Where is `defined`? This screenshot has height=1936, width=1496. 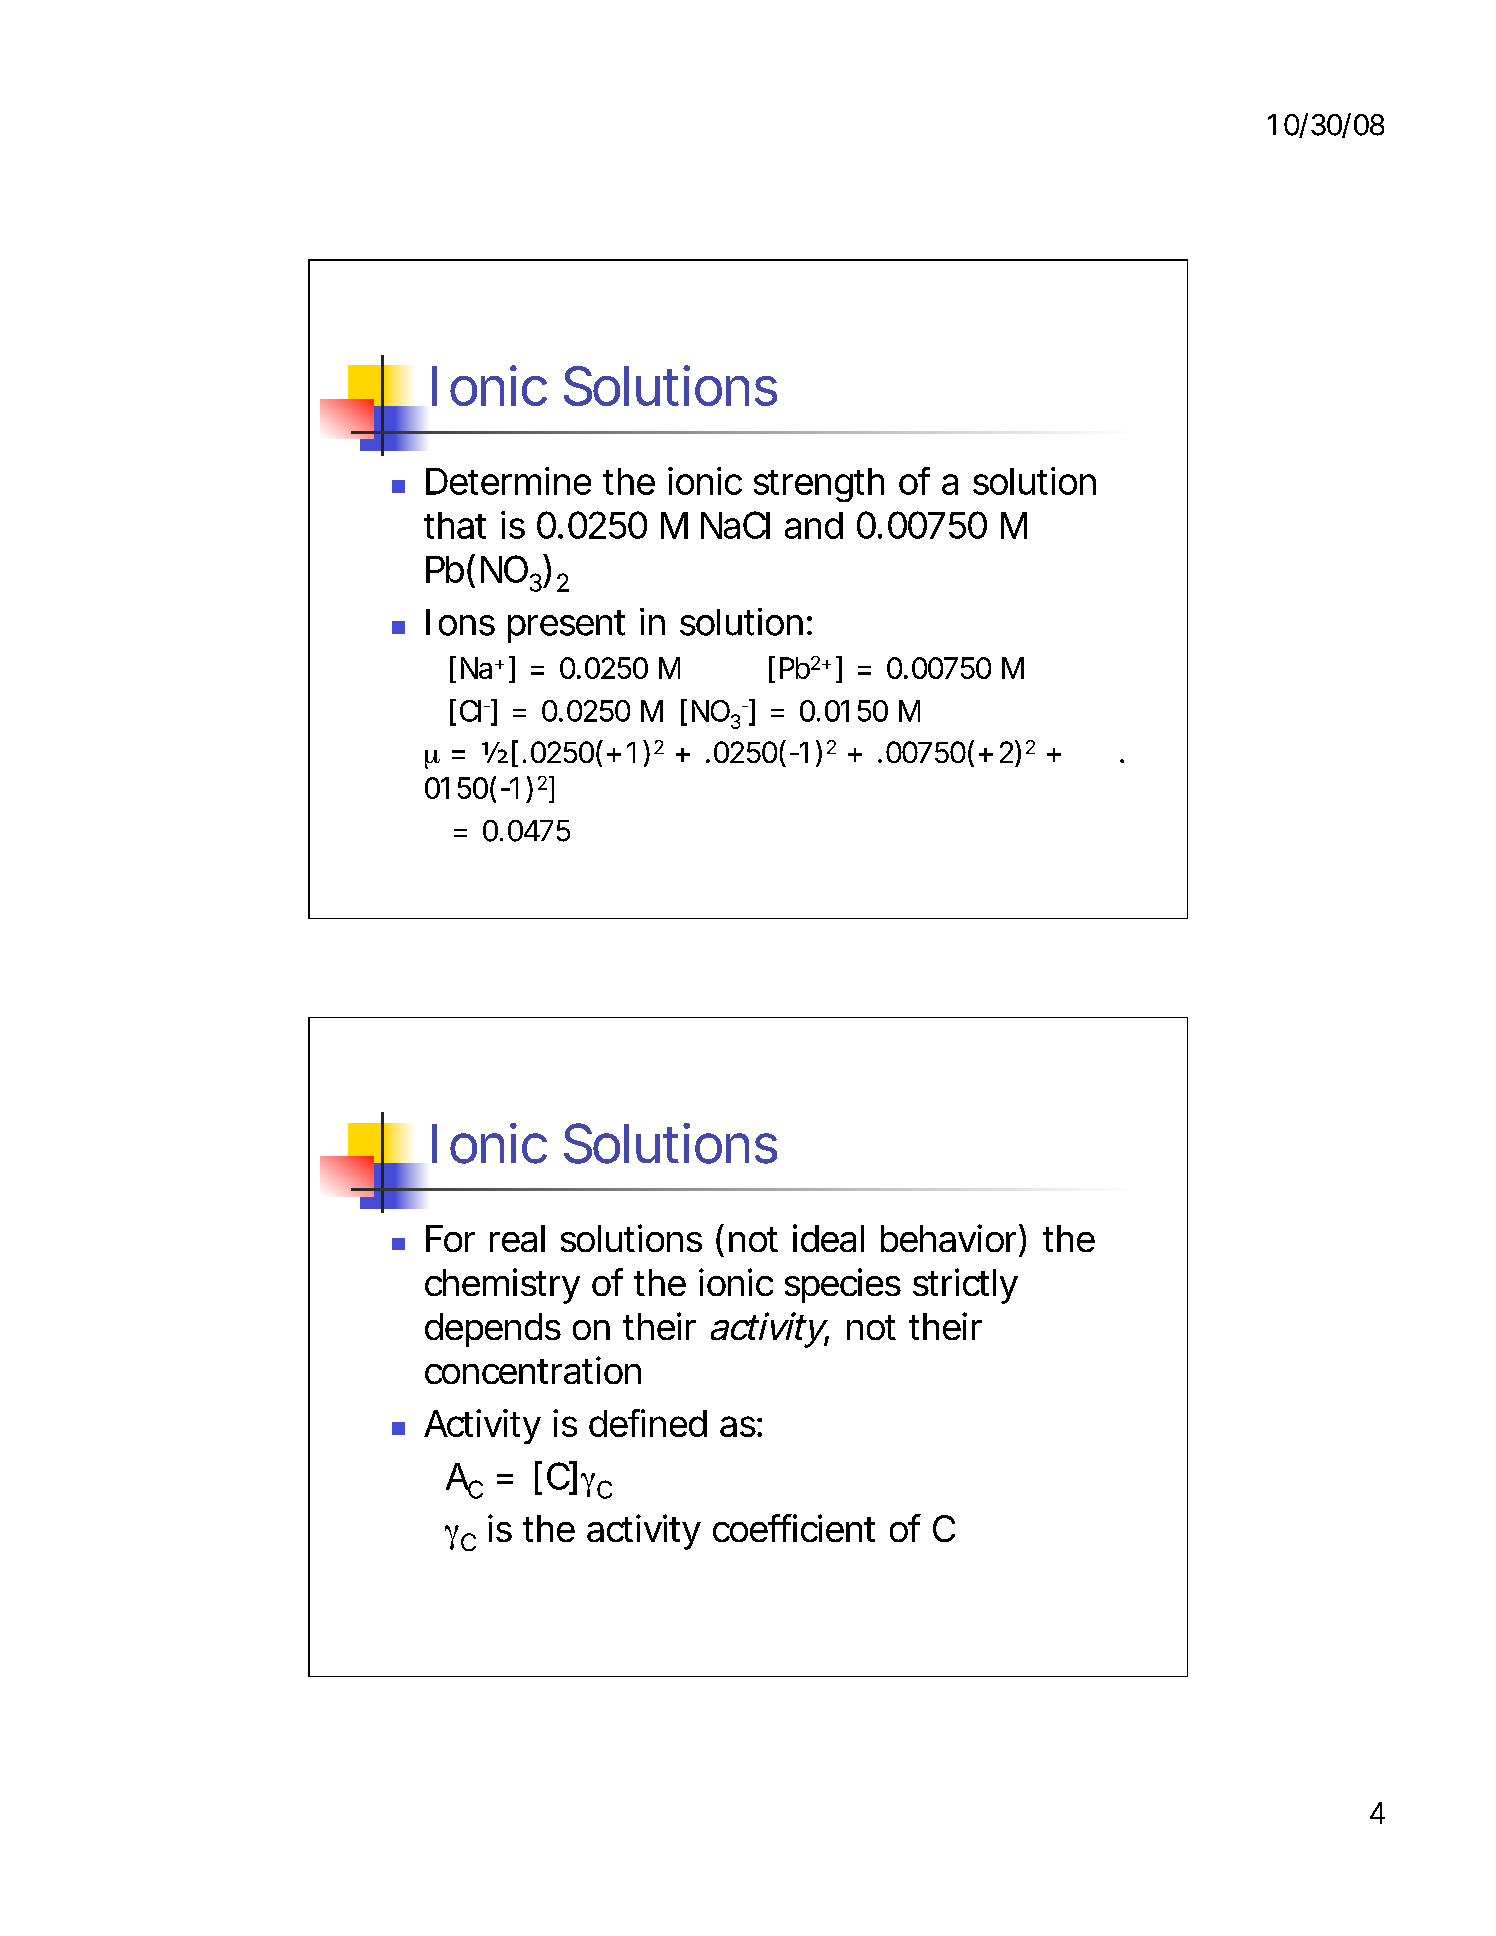
defined is located at coordinates (648, 1423).
